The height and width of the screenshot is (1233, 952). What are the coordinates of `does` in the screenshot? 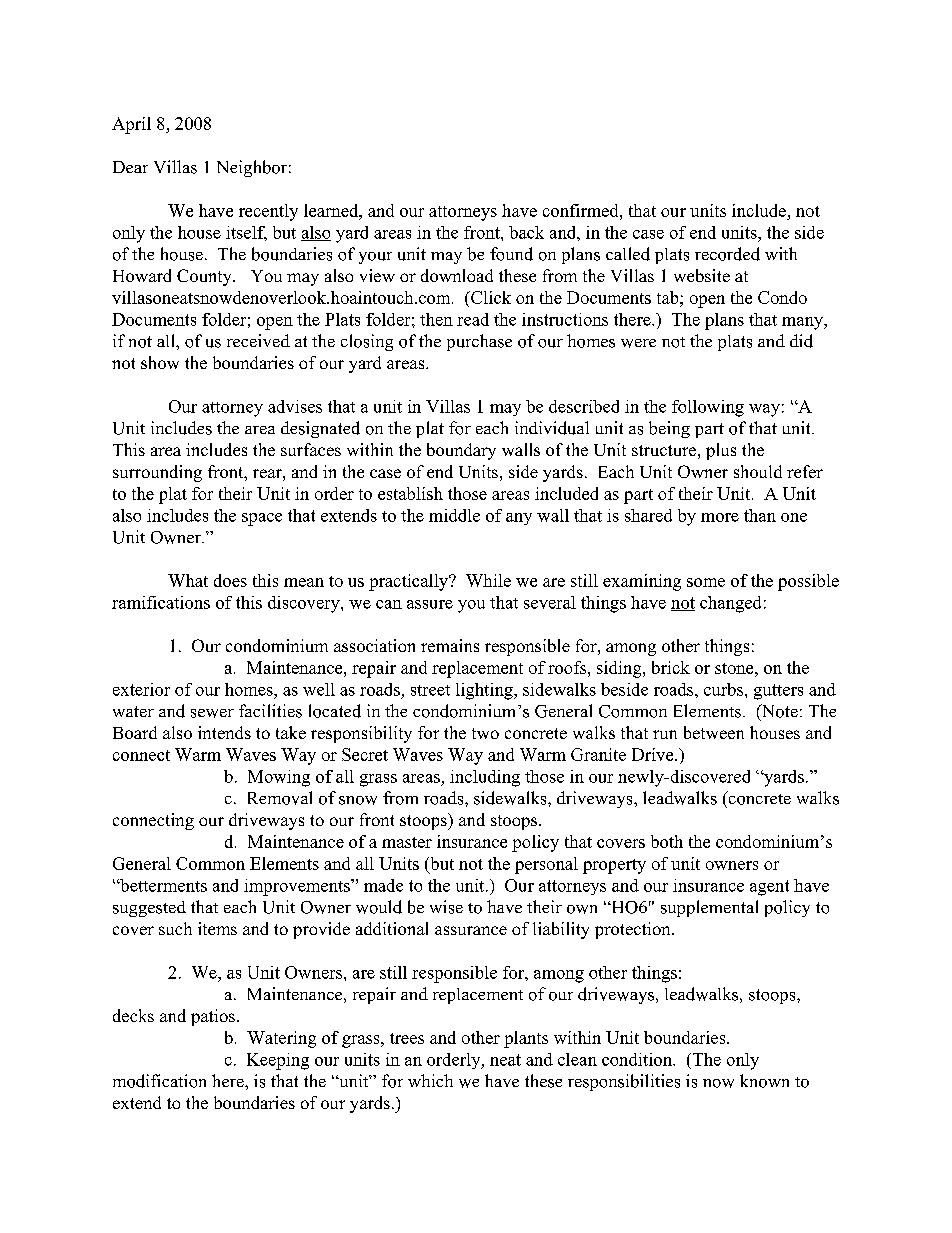 It's located at (230, 580).
